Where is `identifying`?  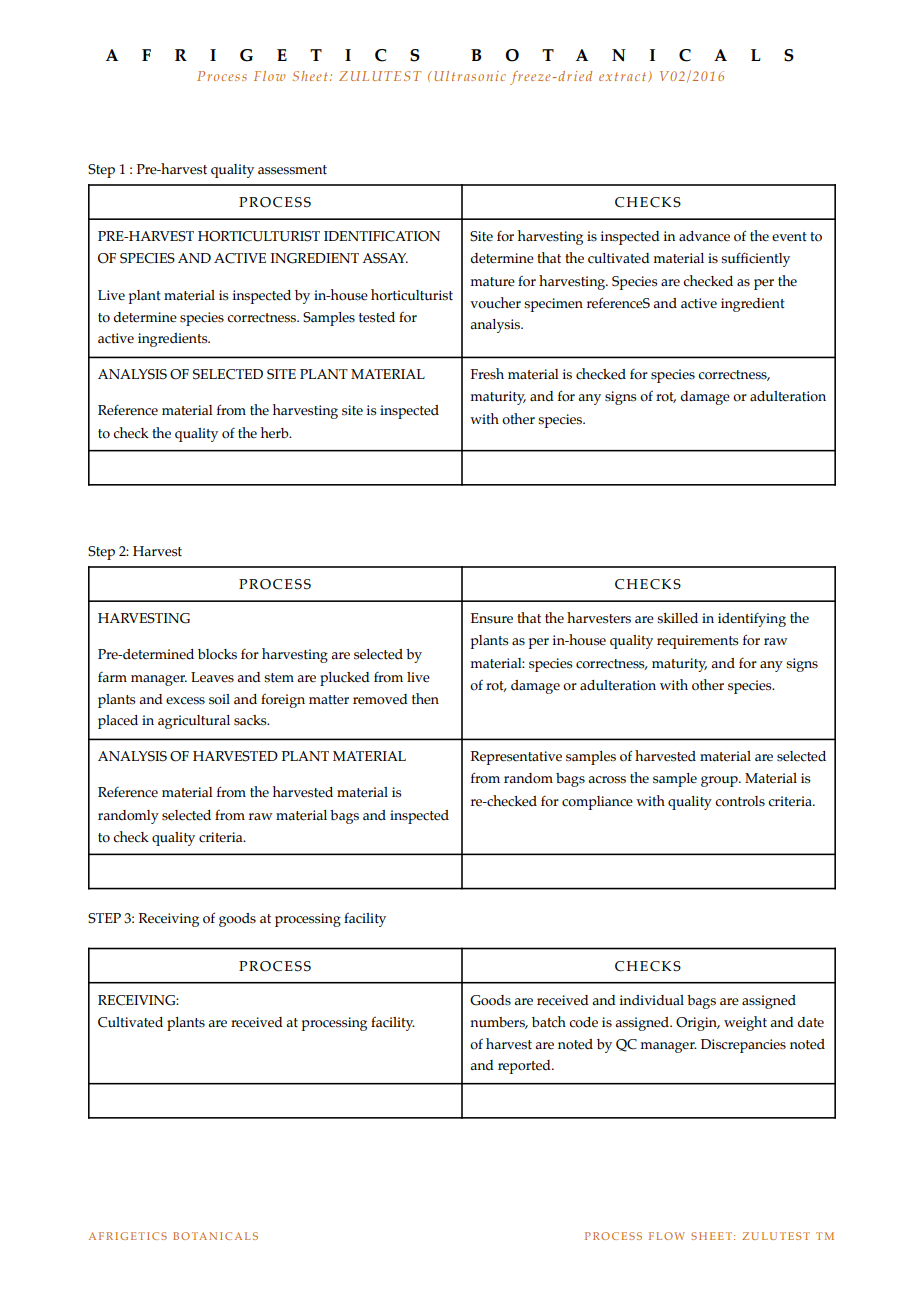 identifying is located at coordinates (752, 619).
